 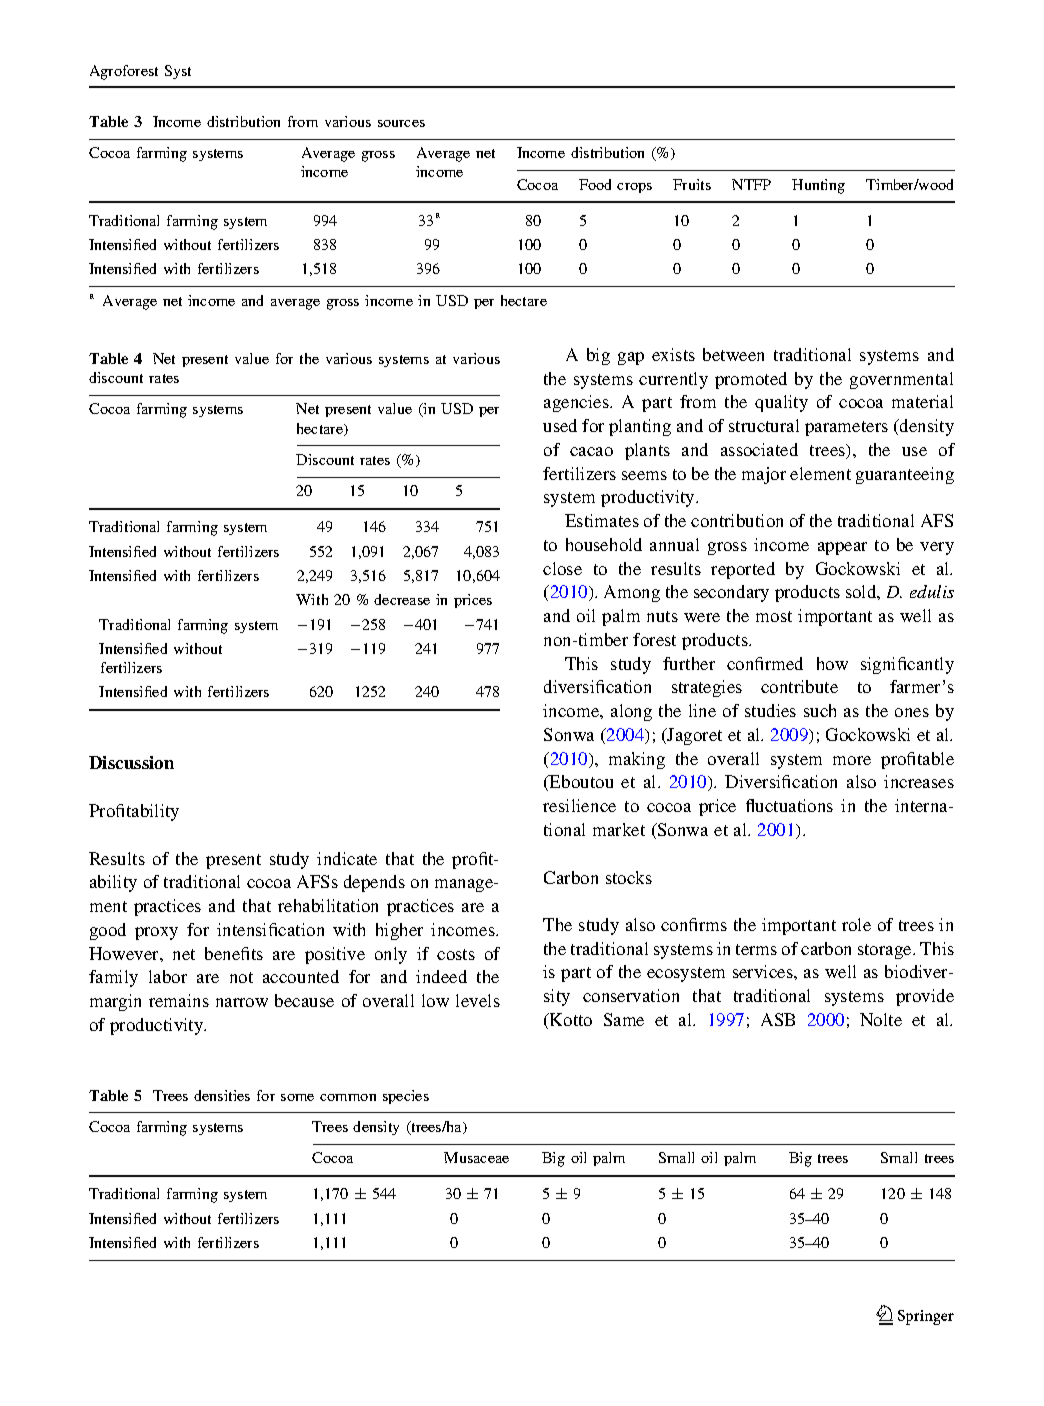 What do you see at coordinates (347, 858) in the image?
I see `indicate` at bounding box center [347, 858].
